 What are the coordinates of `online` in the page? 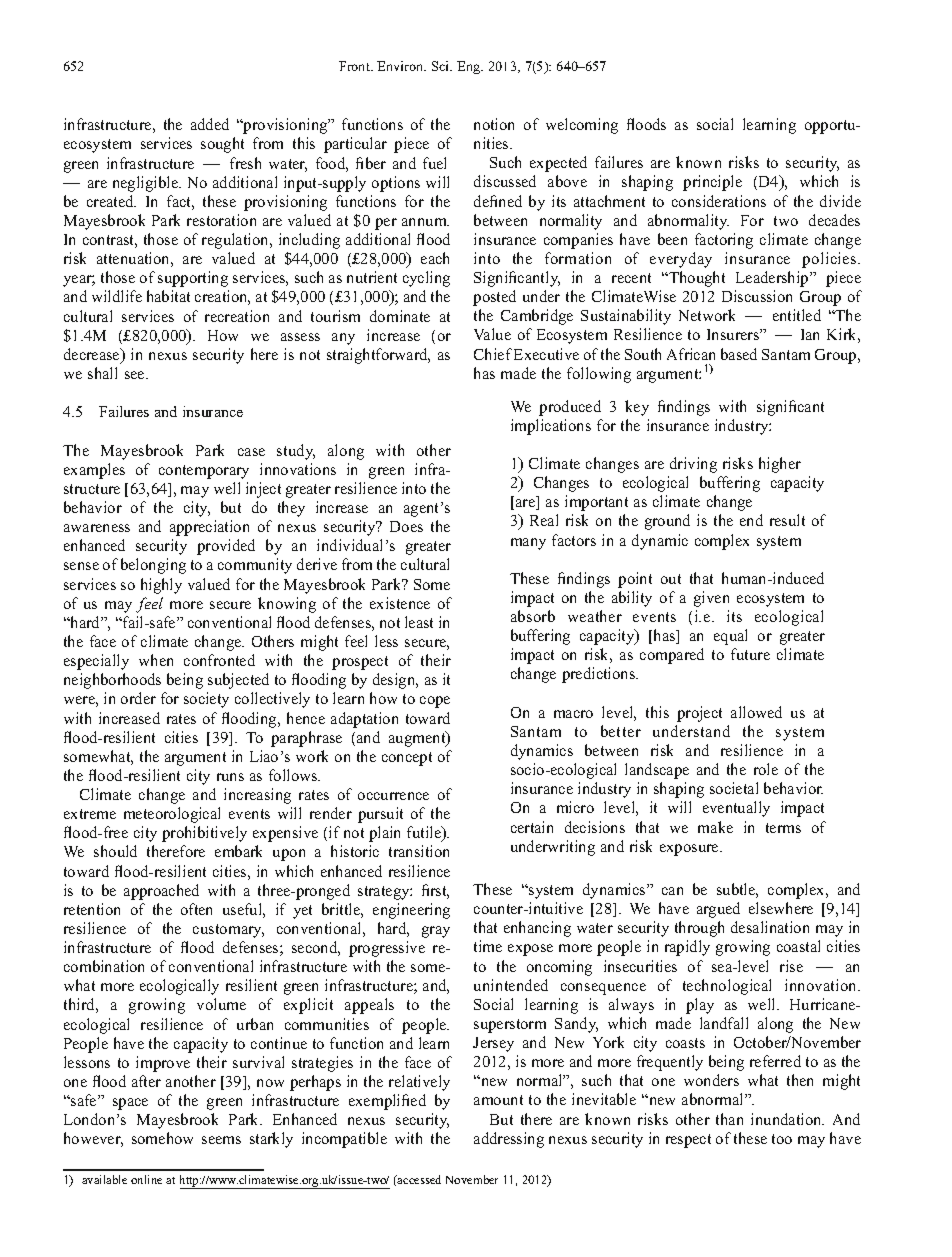 It's located at (146, 1179).
